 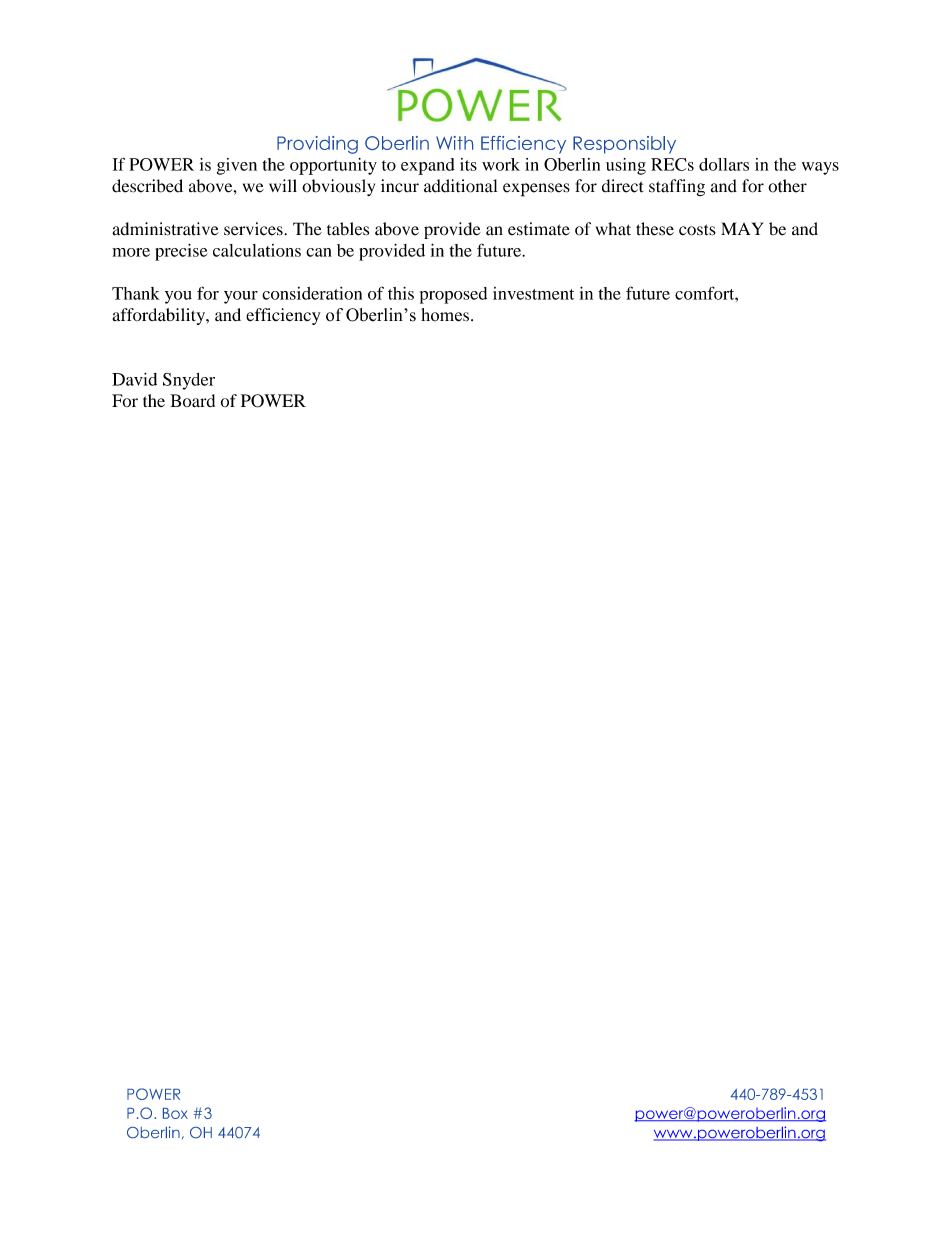 What do you see at coordinates (445, 315) in the screenshot?
I see `homes` at bounding box center [445, 315].
